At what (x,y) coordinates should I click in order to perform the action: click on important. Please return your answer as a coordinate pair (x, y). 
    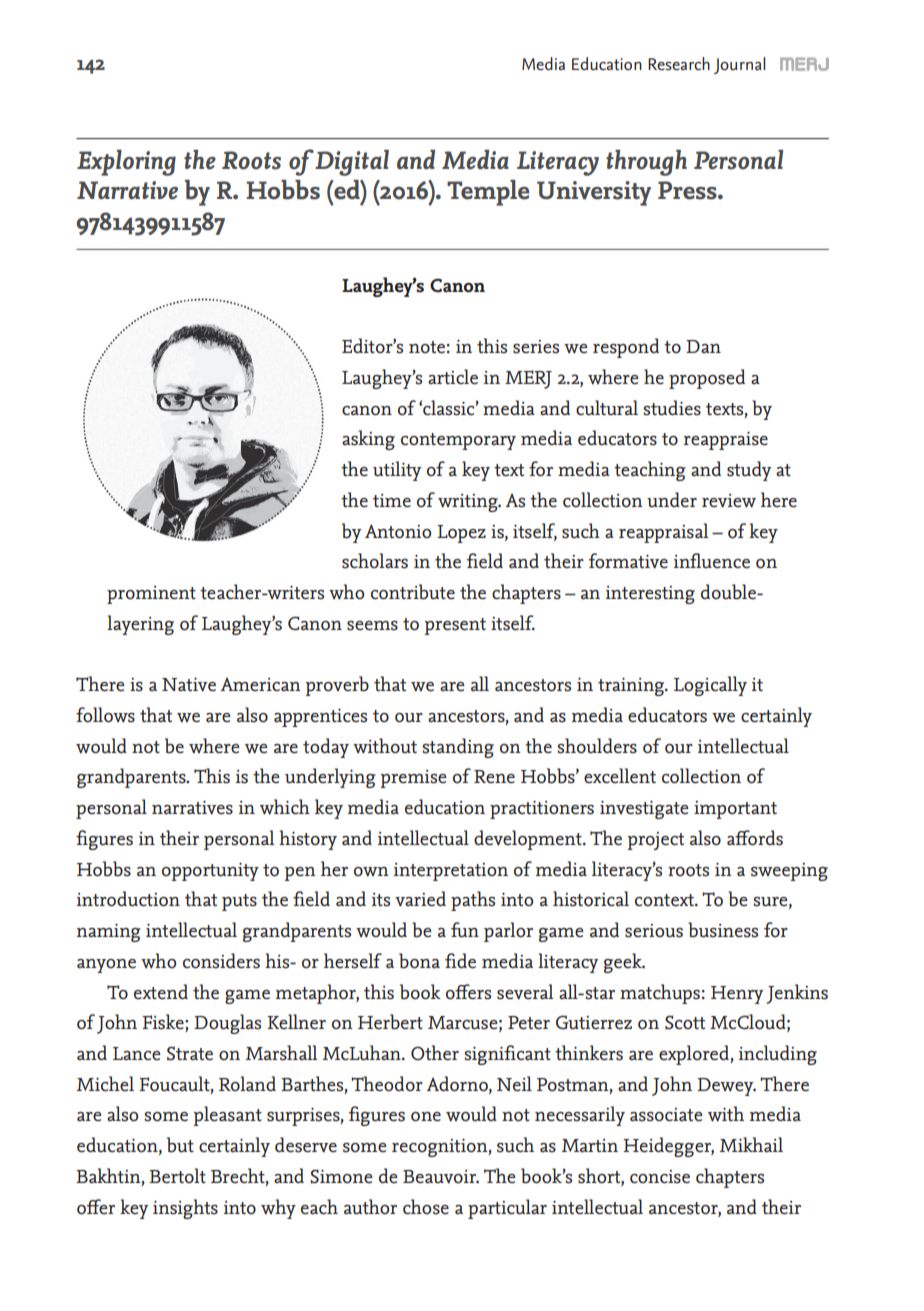
    Looking at the image, I should click on (735, 810).
